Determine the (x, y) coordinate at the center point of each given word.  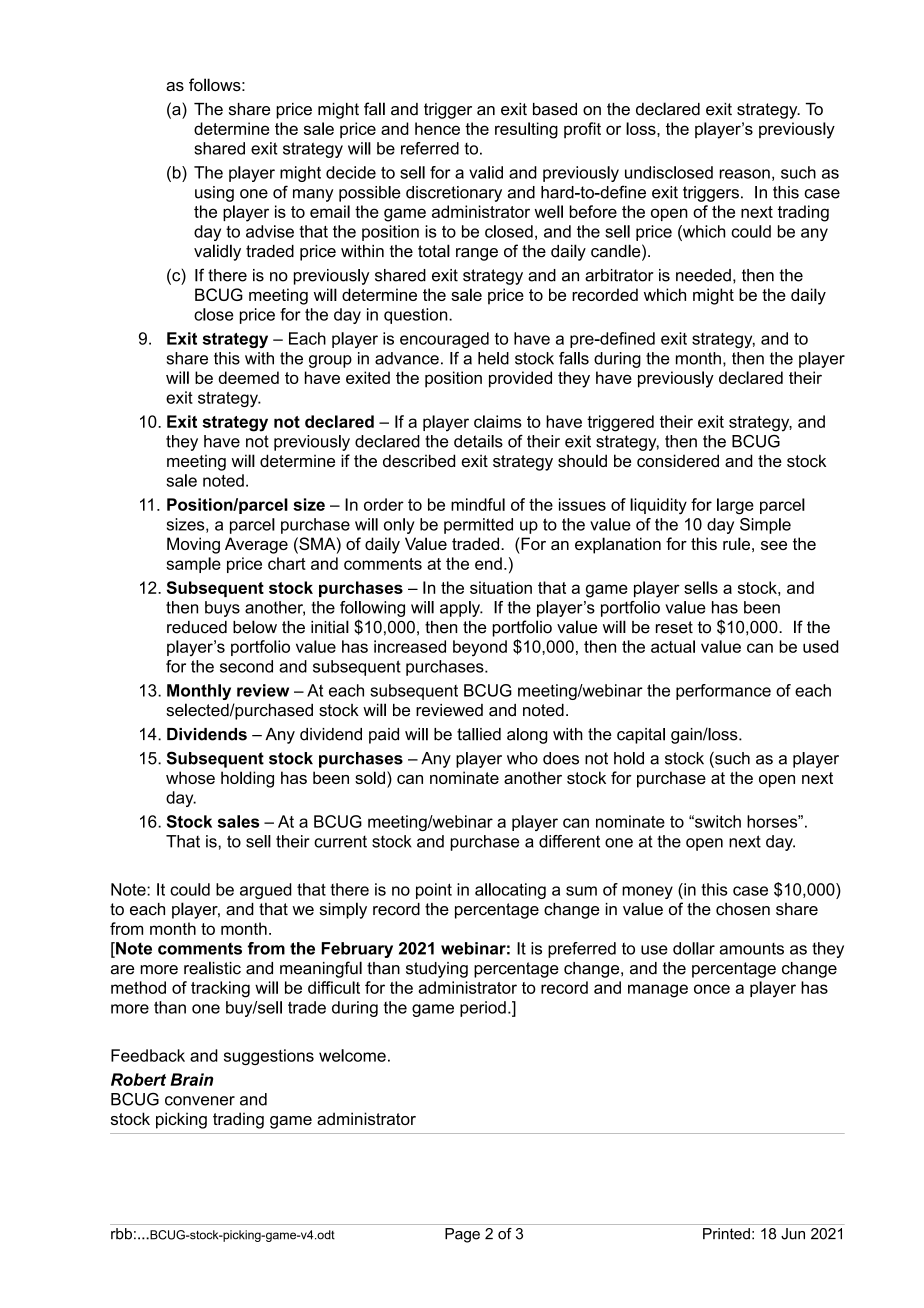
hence (437, 128)
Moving (193, 545)
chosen (743, 909)
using (214, 194)
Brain (191, 1079)
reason (744, 174)
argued (266, 891)
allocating (510, 891)
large (735, 506)
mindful (478, 504)
